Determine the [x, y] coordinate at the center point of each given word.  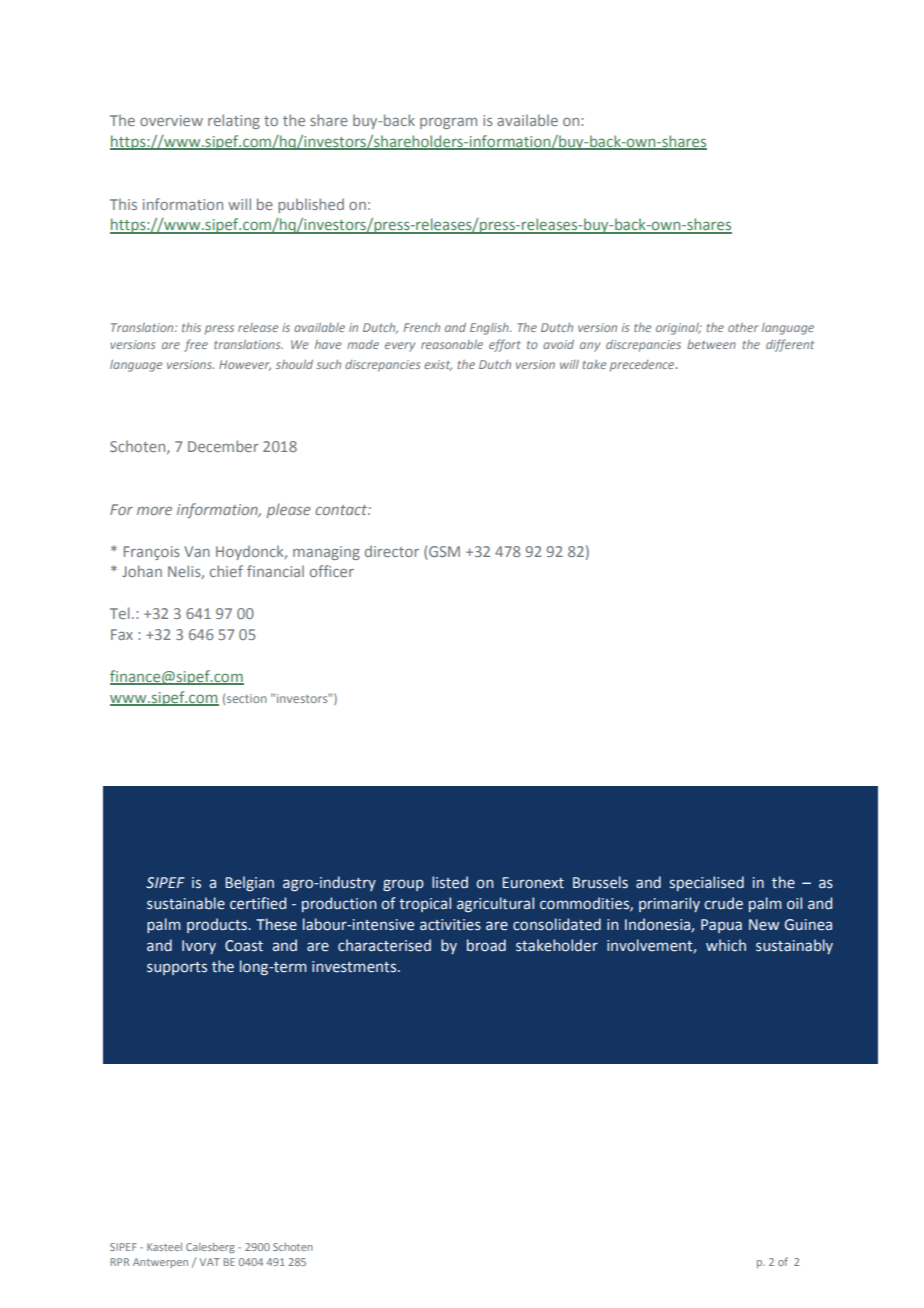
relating [234, 121]
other [743, 327]
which [726, 945]
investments [354, 967]
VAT [210, 1262]
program [448, 123]
